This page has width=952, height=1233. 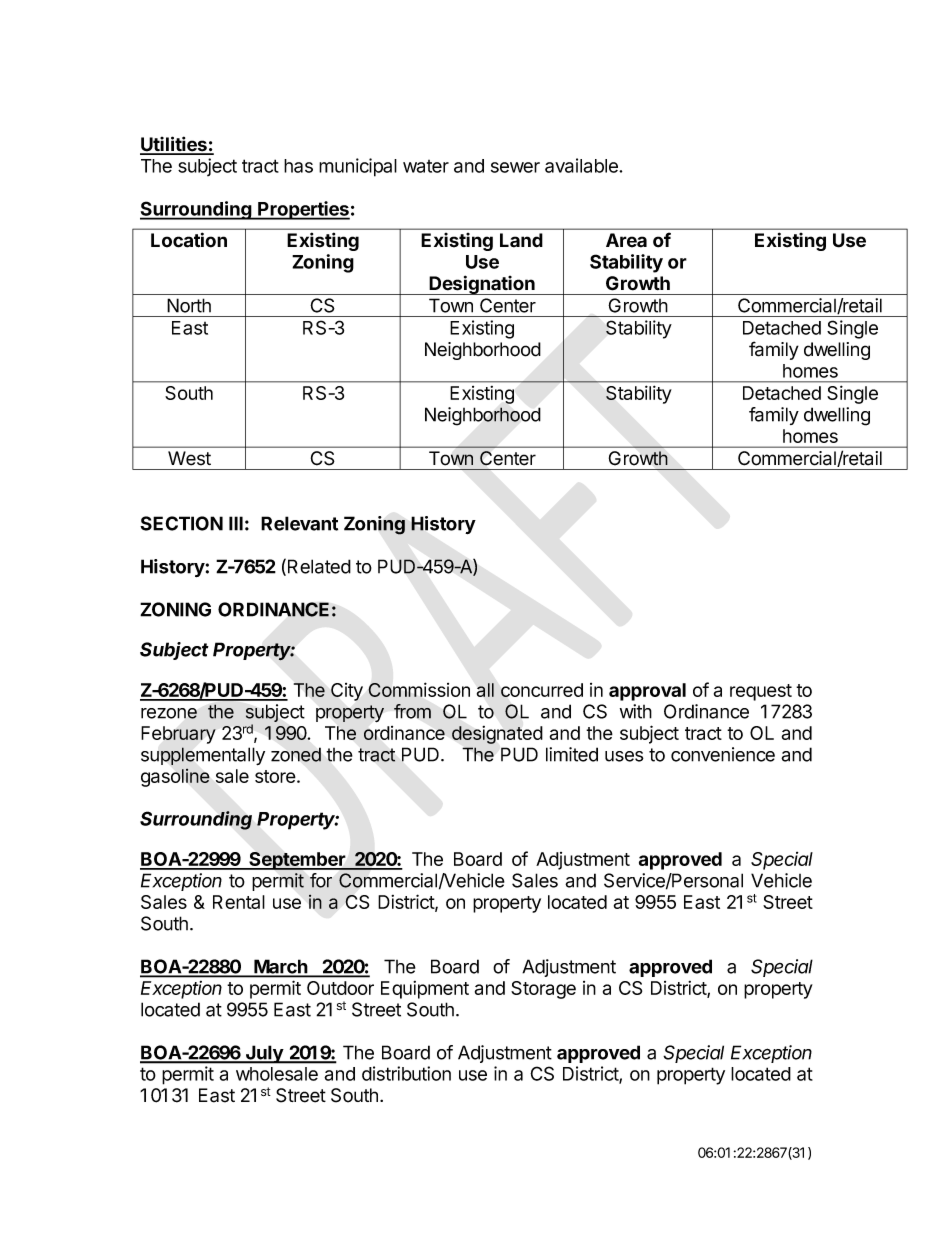 I want to click on July, so click(x=264, y=1054).
